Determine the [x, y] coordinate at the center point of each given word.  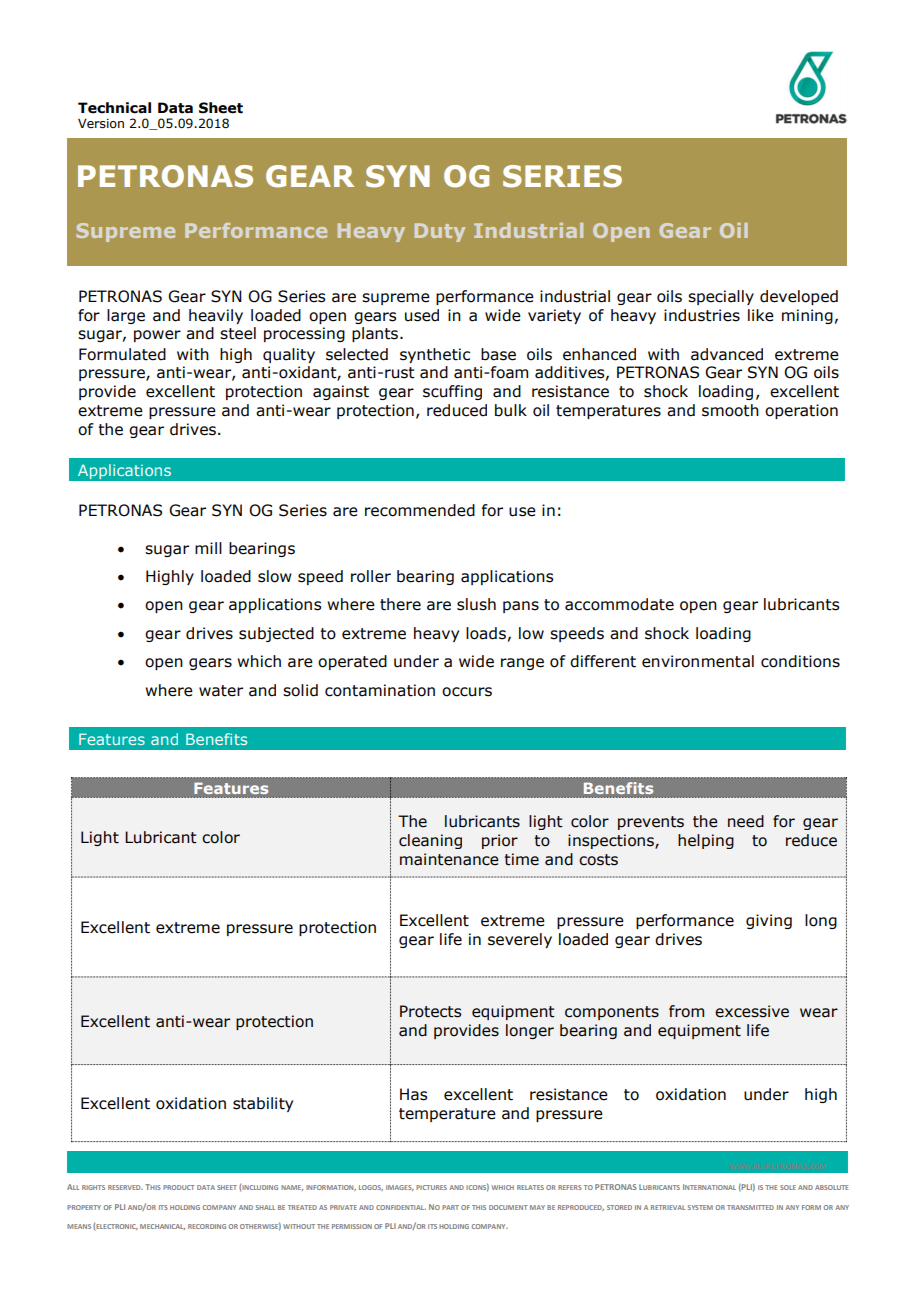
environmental [698, 661]
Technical [114, 108]
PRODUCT [179, 1187]
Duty [439, 232]
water [221, 691]
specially [721, 297]
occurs [467, 692]
